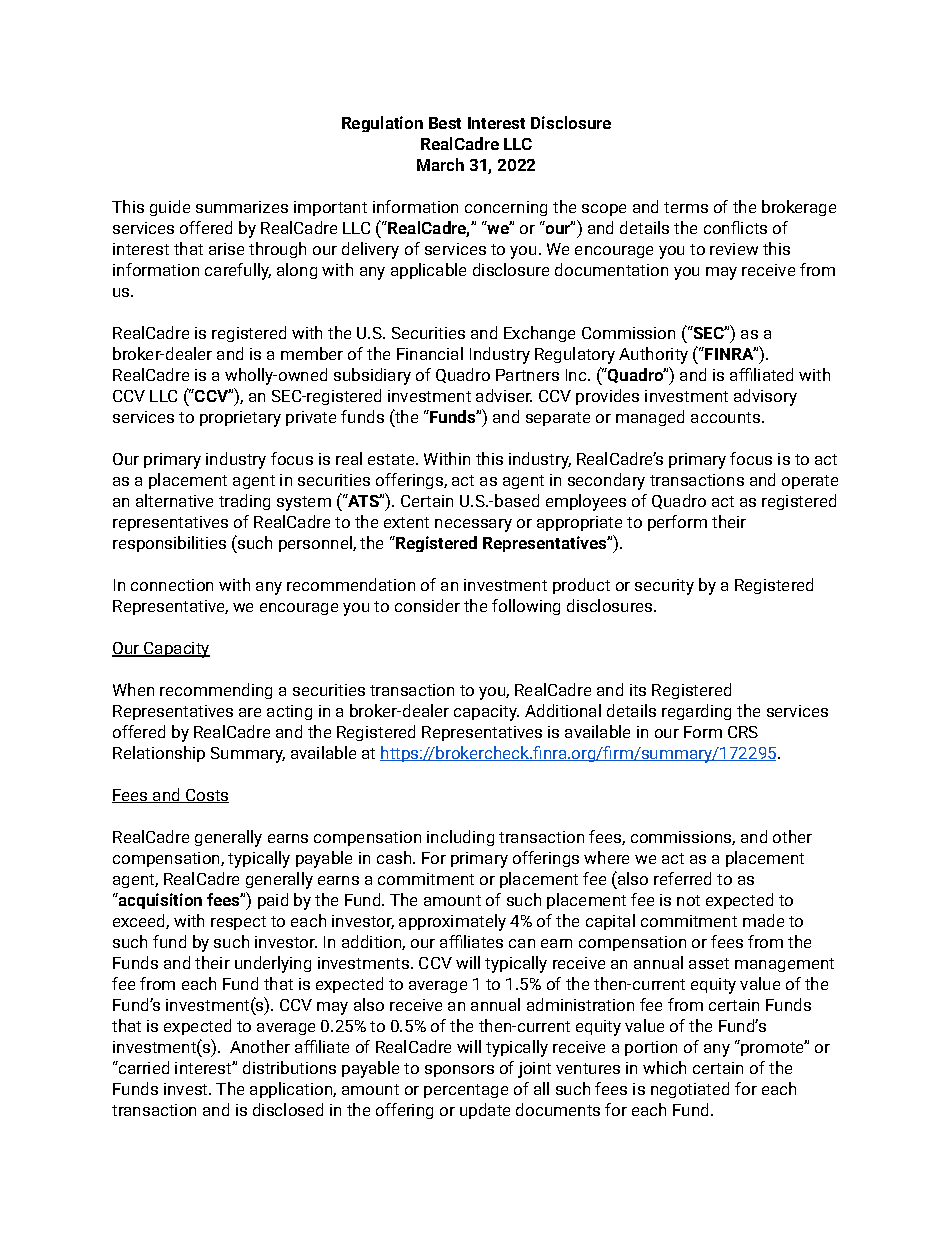 Image resolution: width=952 pixels, height=1233 pixels. What do you see at coordinates (466, 1091) in the screenshot?
I see `percentage` at bounding box center [466, 1091].
